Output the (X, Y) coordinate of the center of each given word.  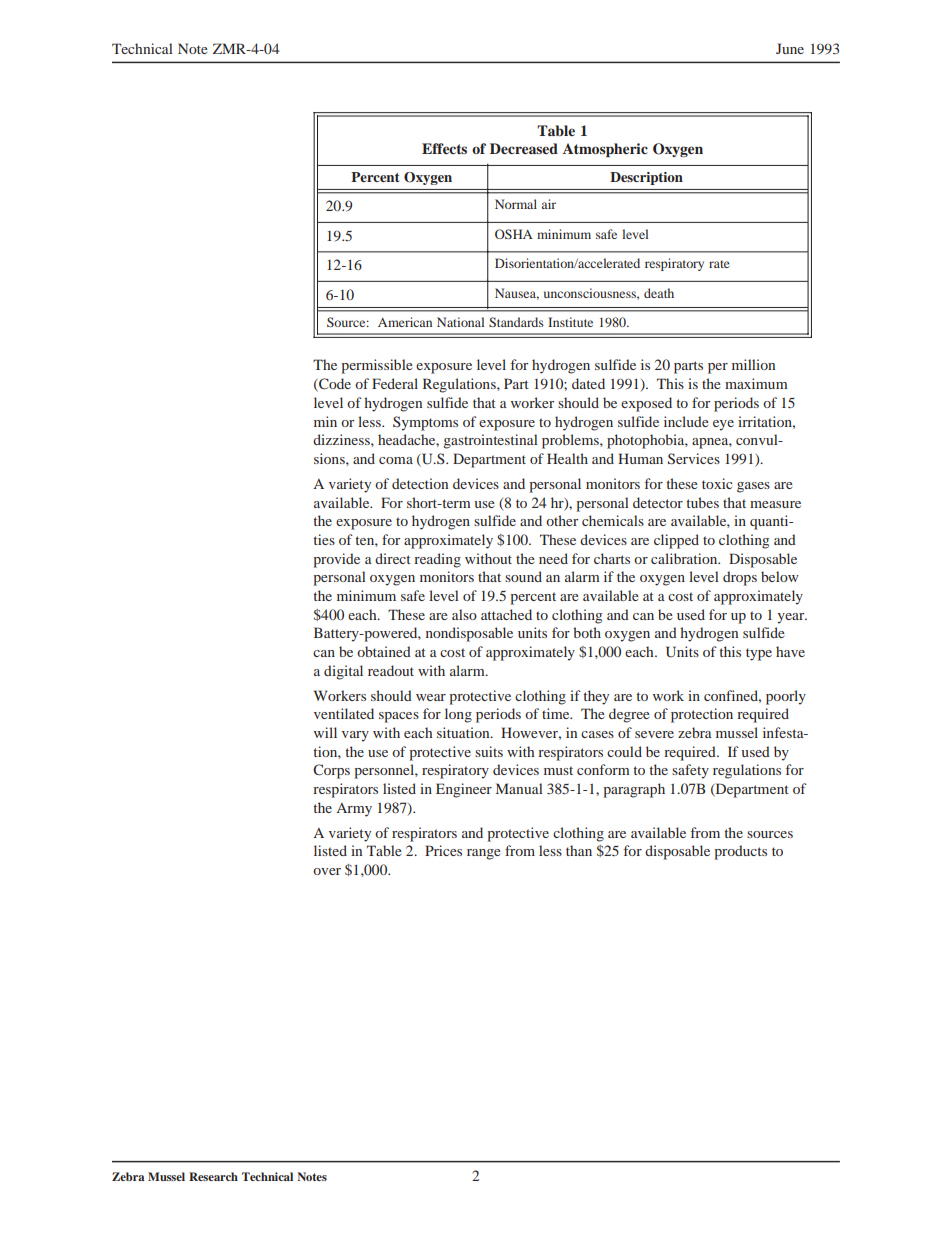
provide (336, 560)
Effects (444, 148)
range (484, 854)
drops (740, 578)
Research (213, 1176)
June (790, 48)
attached (506, 614)
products (740, 852)
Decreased (524, 148)
